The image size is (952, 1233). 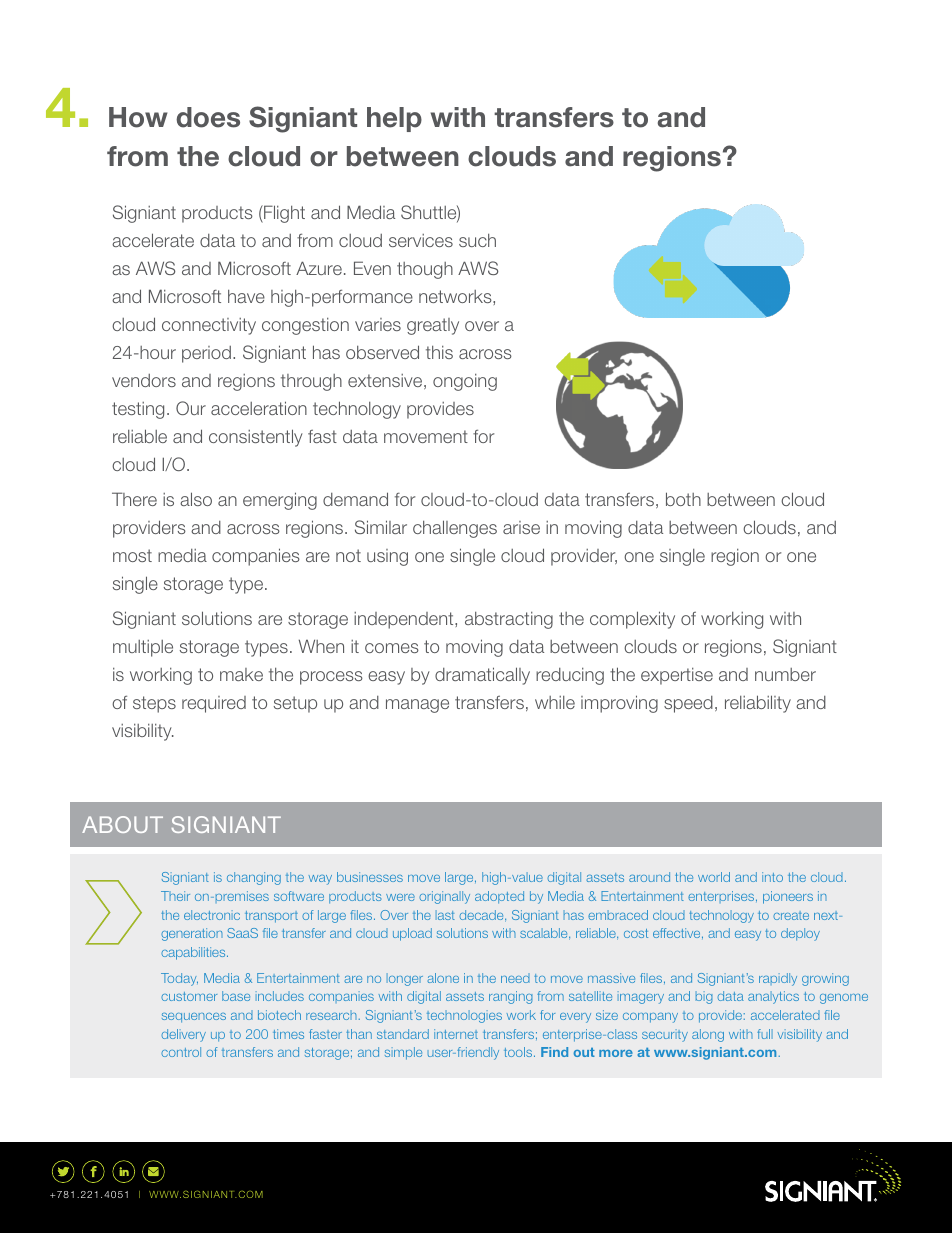 What do you see at coordinates (477, 240) in the screenshot?
I see `such` at bounding box center [477, 240].
